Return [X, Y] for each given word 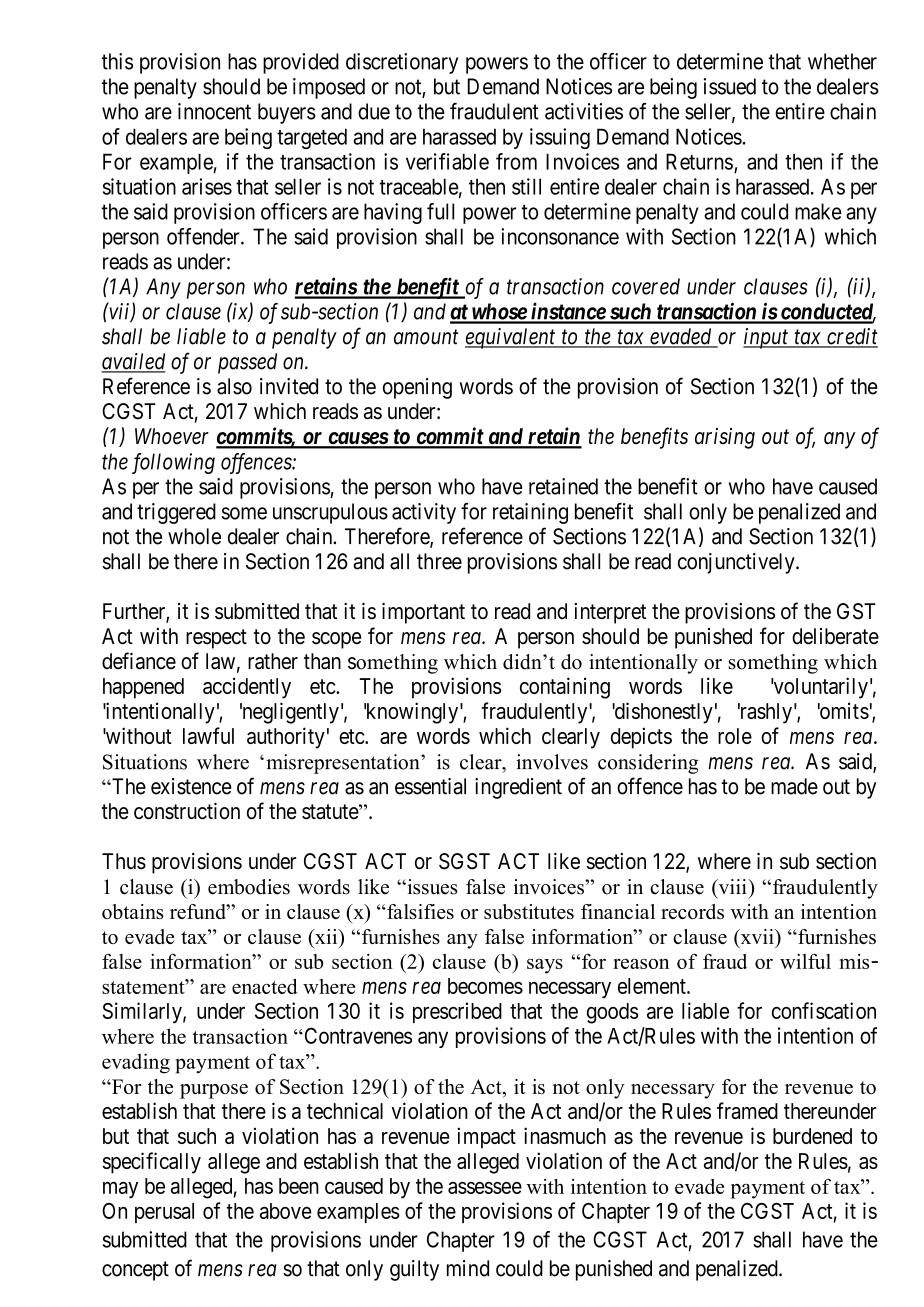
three [439, 561]
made [794, 786]
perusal [164, 1213]
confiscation [824, 1010]
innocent [214, 111]
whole [194, 536]
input [767, 338]
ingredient [518, 788]
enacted [265, 986]
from [516, 161]
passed [247, 363]
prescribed [457, 1012]
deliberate [835, 636]
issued [730, 86]
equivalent [511, 338]
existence [191, 786]
